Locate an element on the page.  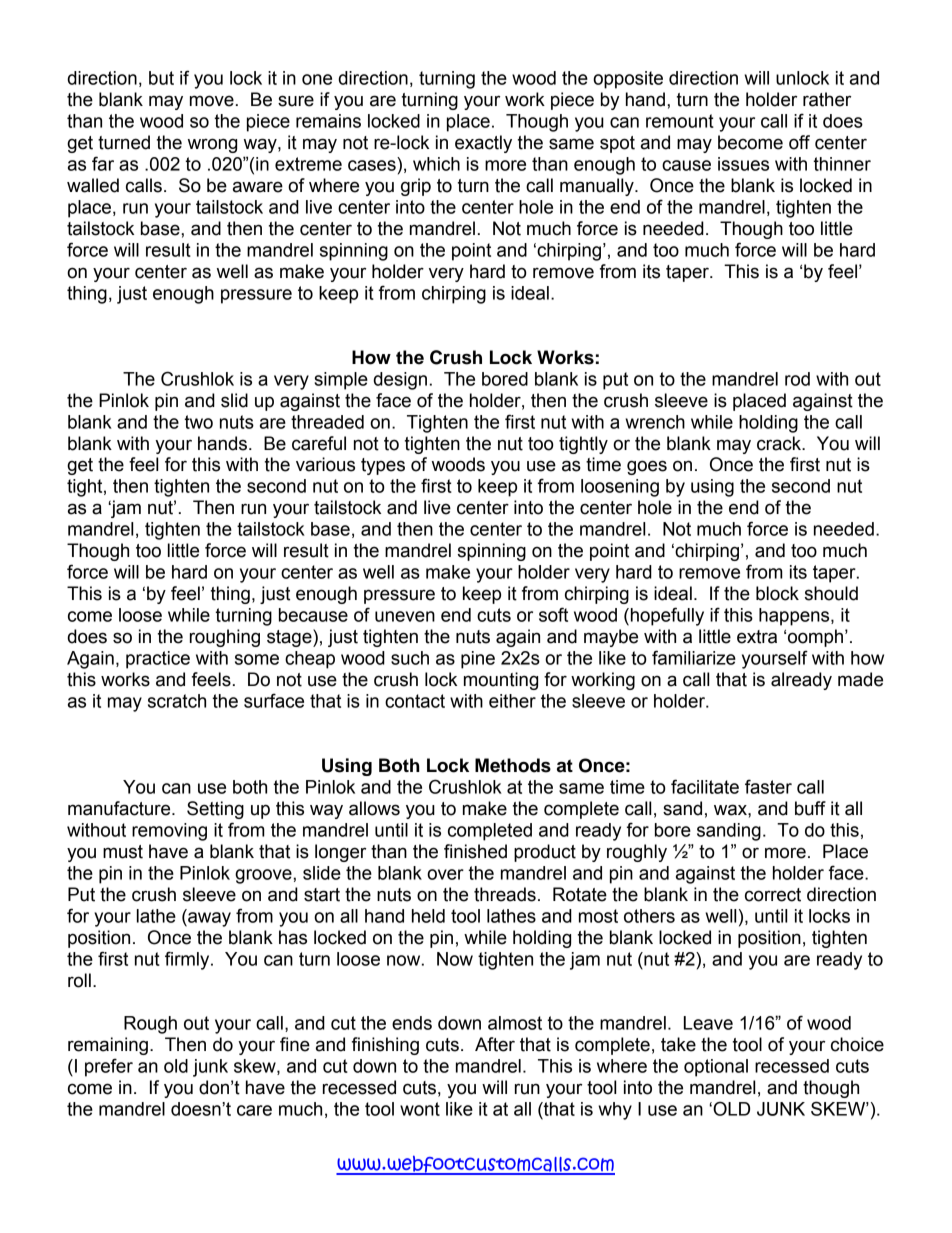
wax is located at coordinates (731, 810).
